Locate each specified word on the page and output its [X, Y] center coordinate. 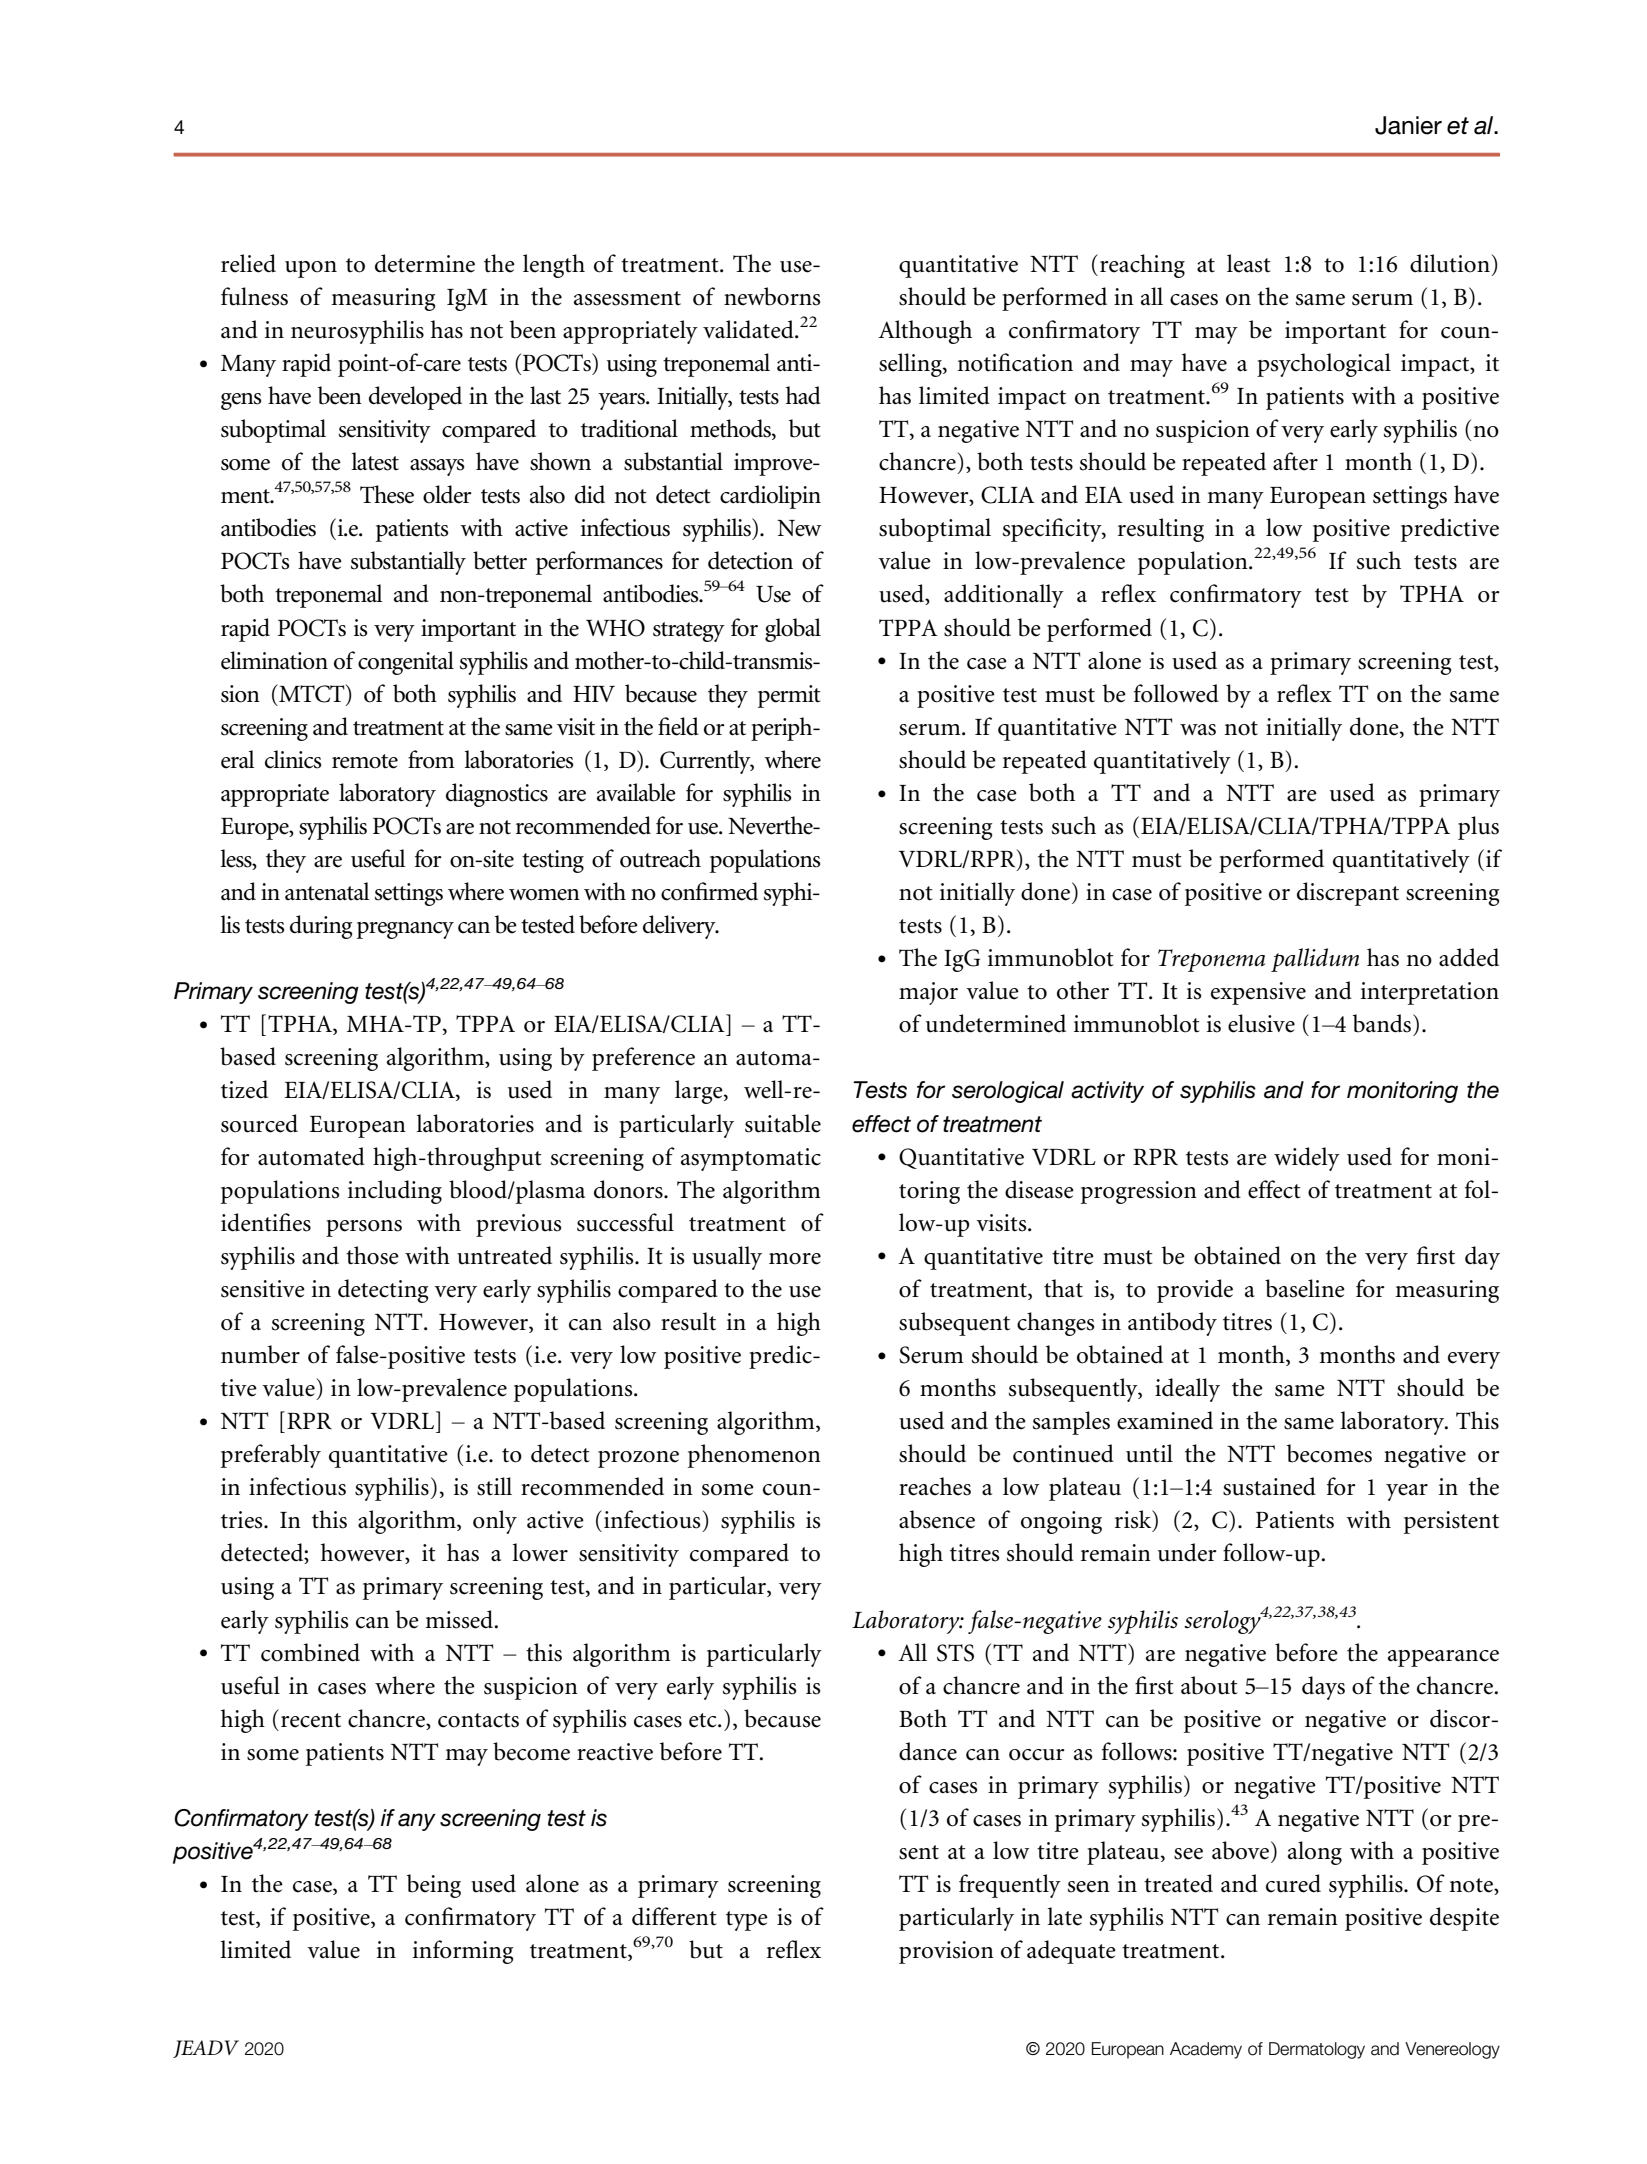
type [747, 1921]
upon [311, 269]
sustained [1269, 1486]
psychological [1324, 365]
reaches [935, 1486]
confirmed [709, 891]
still [494, 1486]
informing [463, 1952]
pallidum [1315, 960]
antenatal [327, 891]
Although [925, 332]
